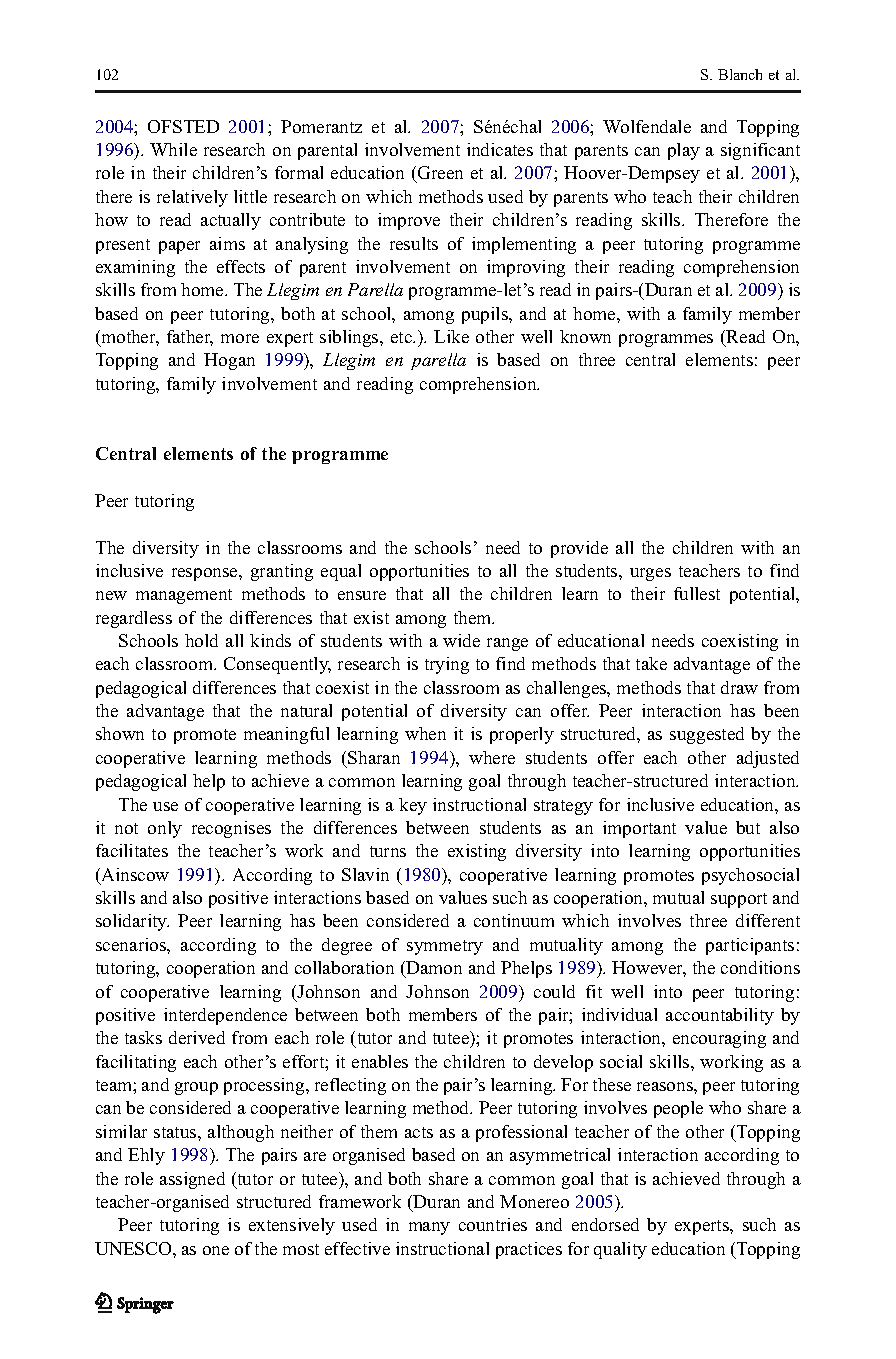  What do you see at coordinates (439, 174) in the page?
I see `Green` at bounding box center [439, 174].
